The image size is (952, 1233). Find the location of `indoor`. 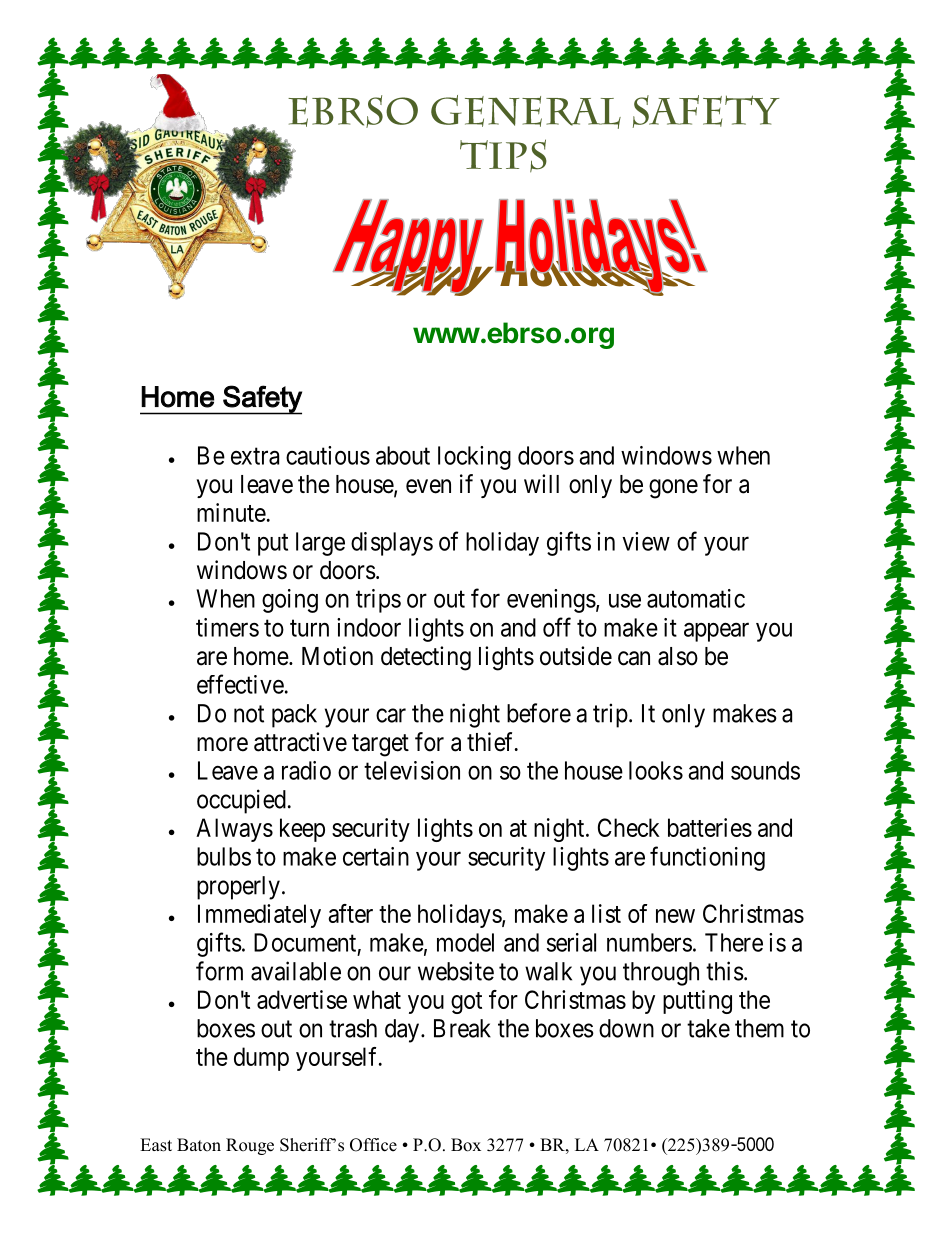

indoor is located at coordinates (369, 627).
